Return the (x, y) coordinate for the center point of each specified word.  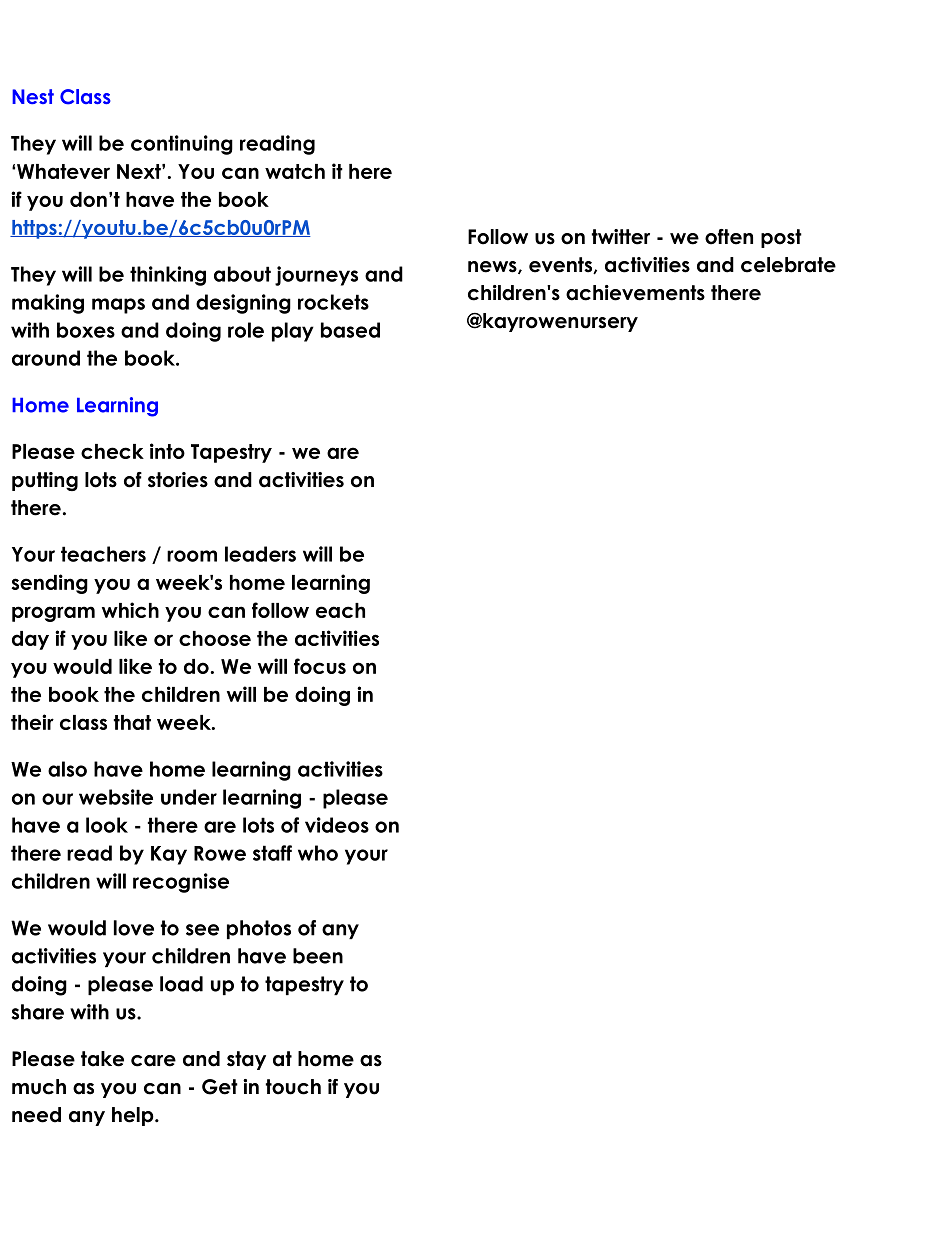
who (318, 853)
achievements (635, 293)
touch (293, 1087)
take (102, 1059)
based (350, 330)
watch (295, 171)
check (112, 451)
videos (337, 825)
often (729, 237)
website (116, 797)
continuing (182, 145)
